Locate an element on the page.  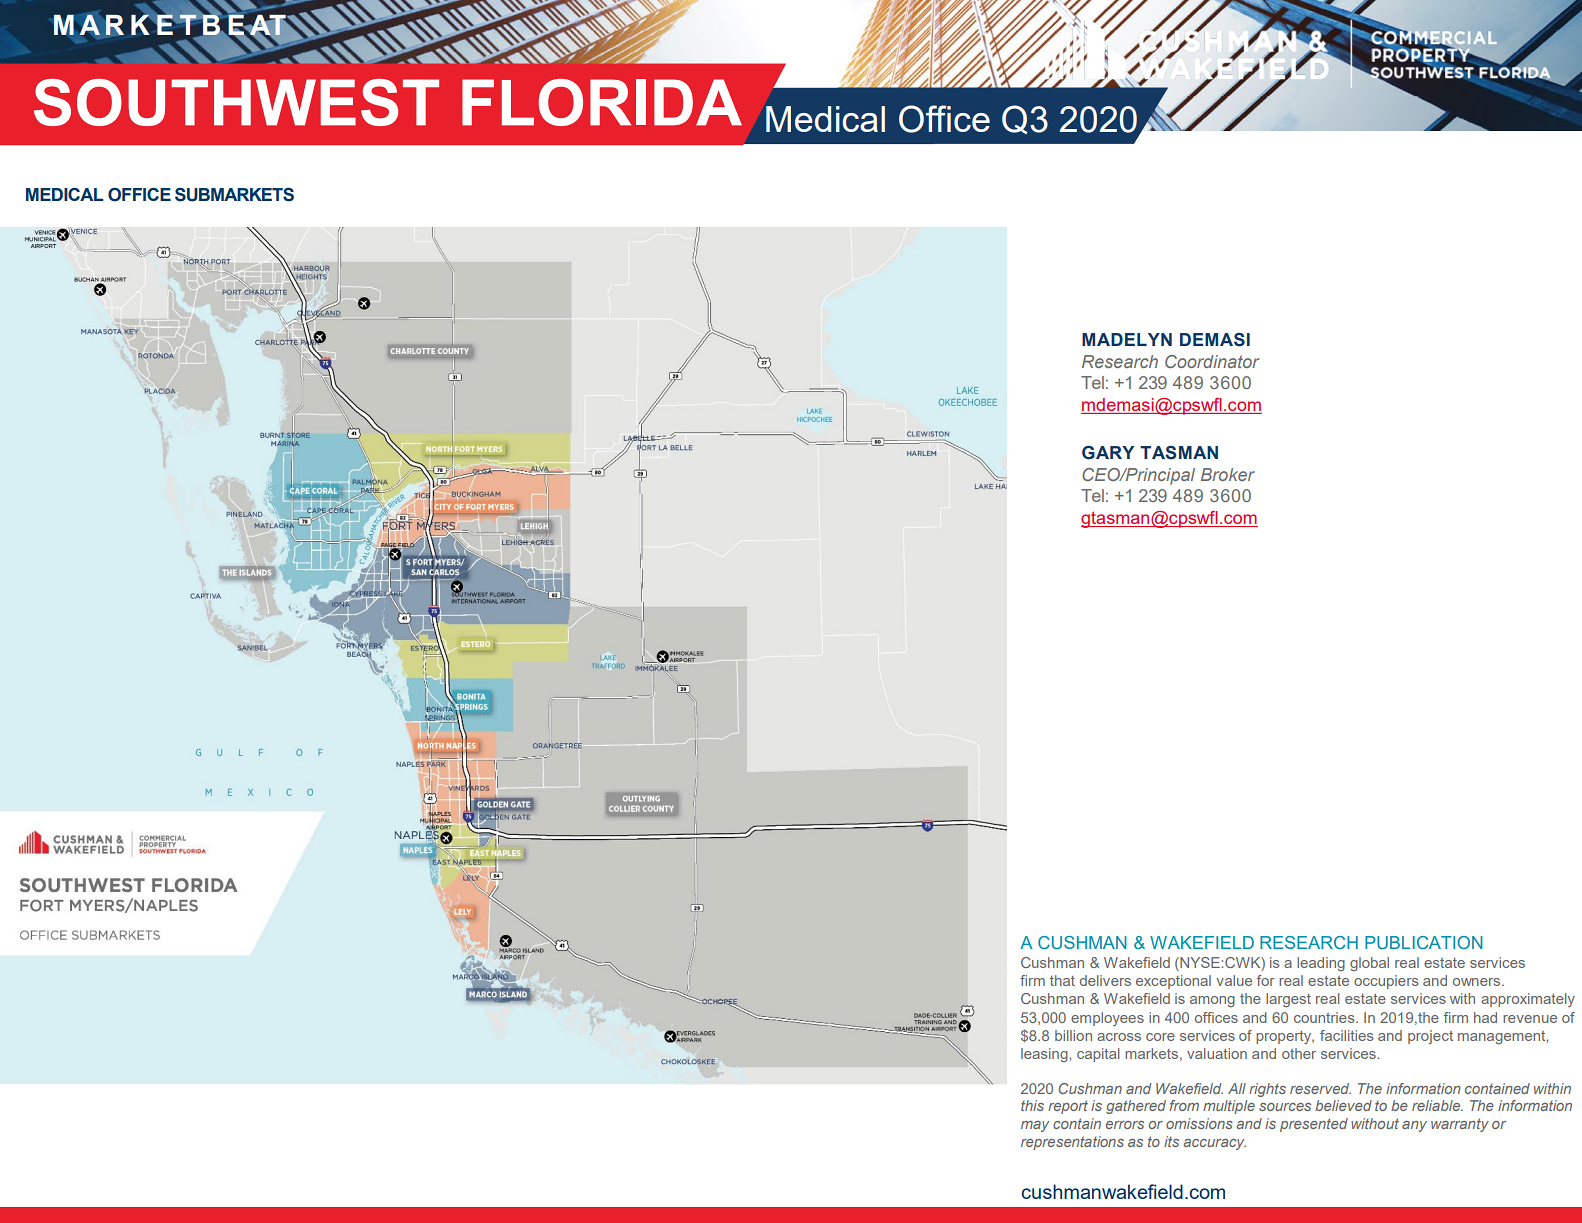
Coordinator is located at coordinates (1212, 361).
